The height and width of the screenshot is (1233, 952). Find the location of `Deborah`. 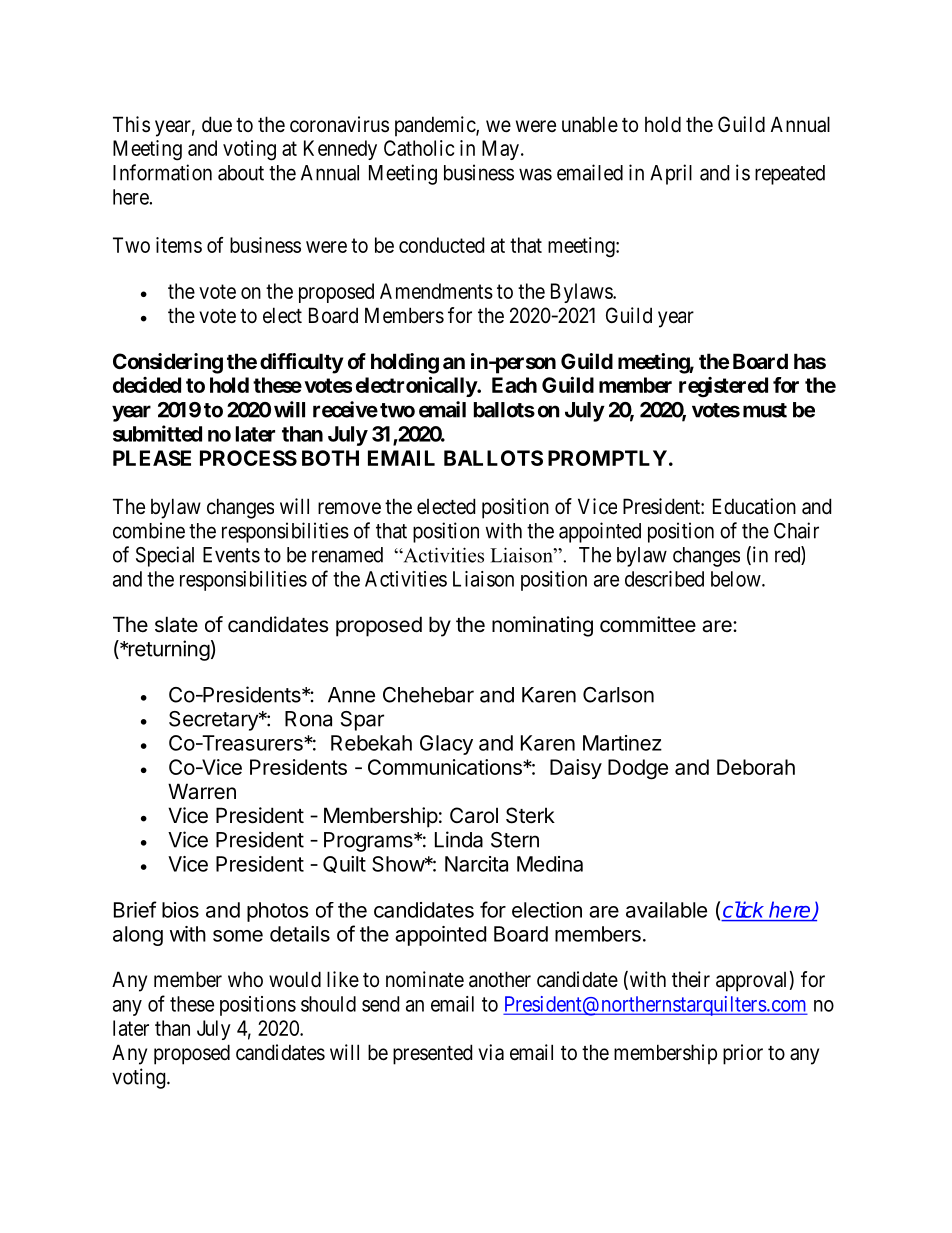

Deborah is located at coordinates (756, 767).
